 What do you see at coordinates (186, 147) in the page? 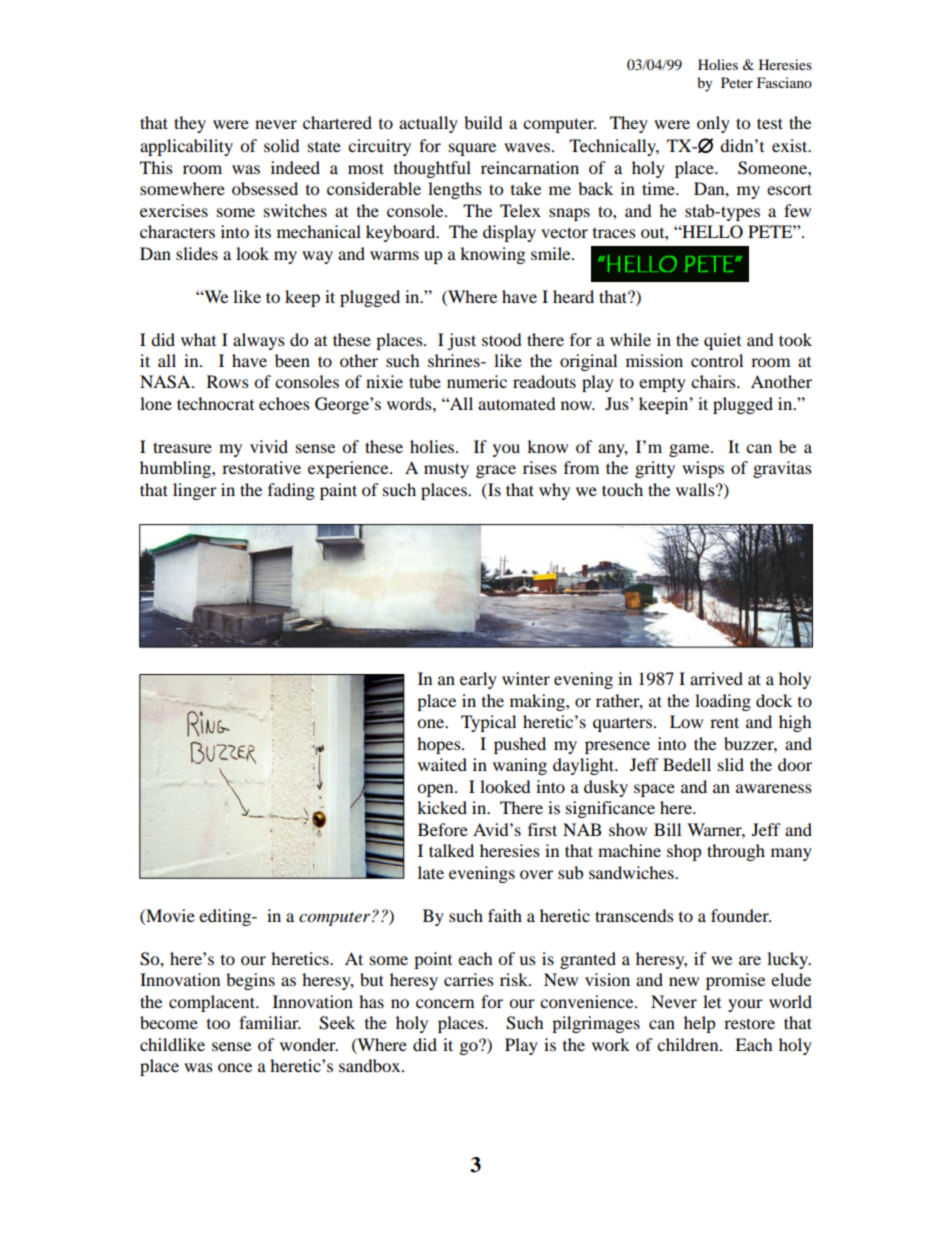
I see `applicability` at bounding box center [186, 147].
